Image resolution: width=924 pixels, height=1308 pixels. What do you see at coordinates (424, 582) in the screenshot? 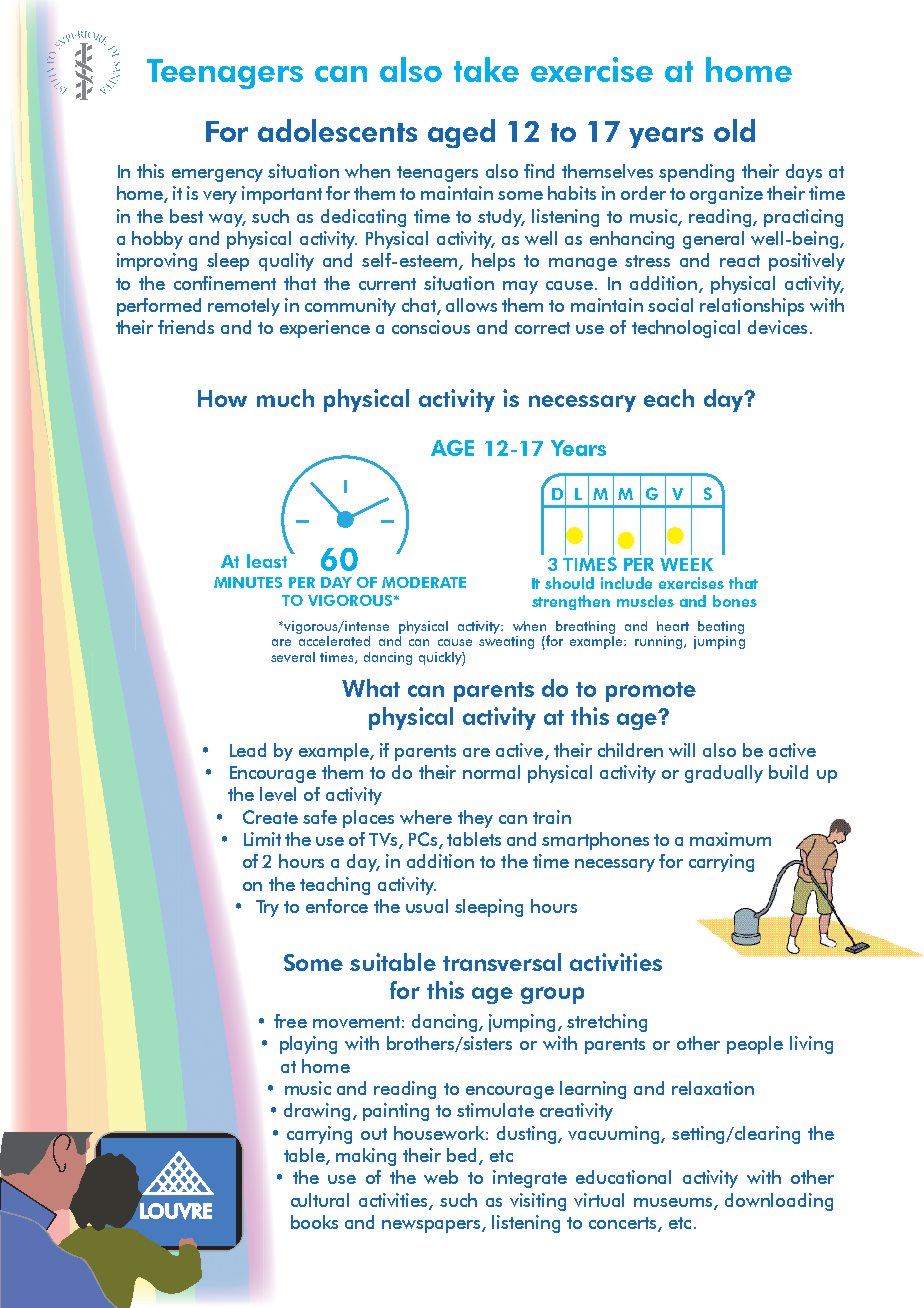
I see `MODERATE` at bounding box center [424, 582].
